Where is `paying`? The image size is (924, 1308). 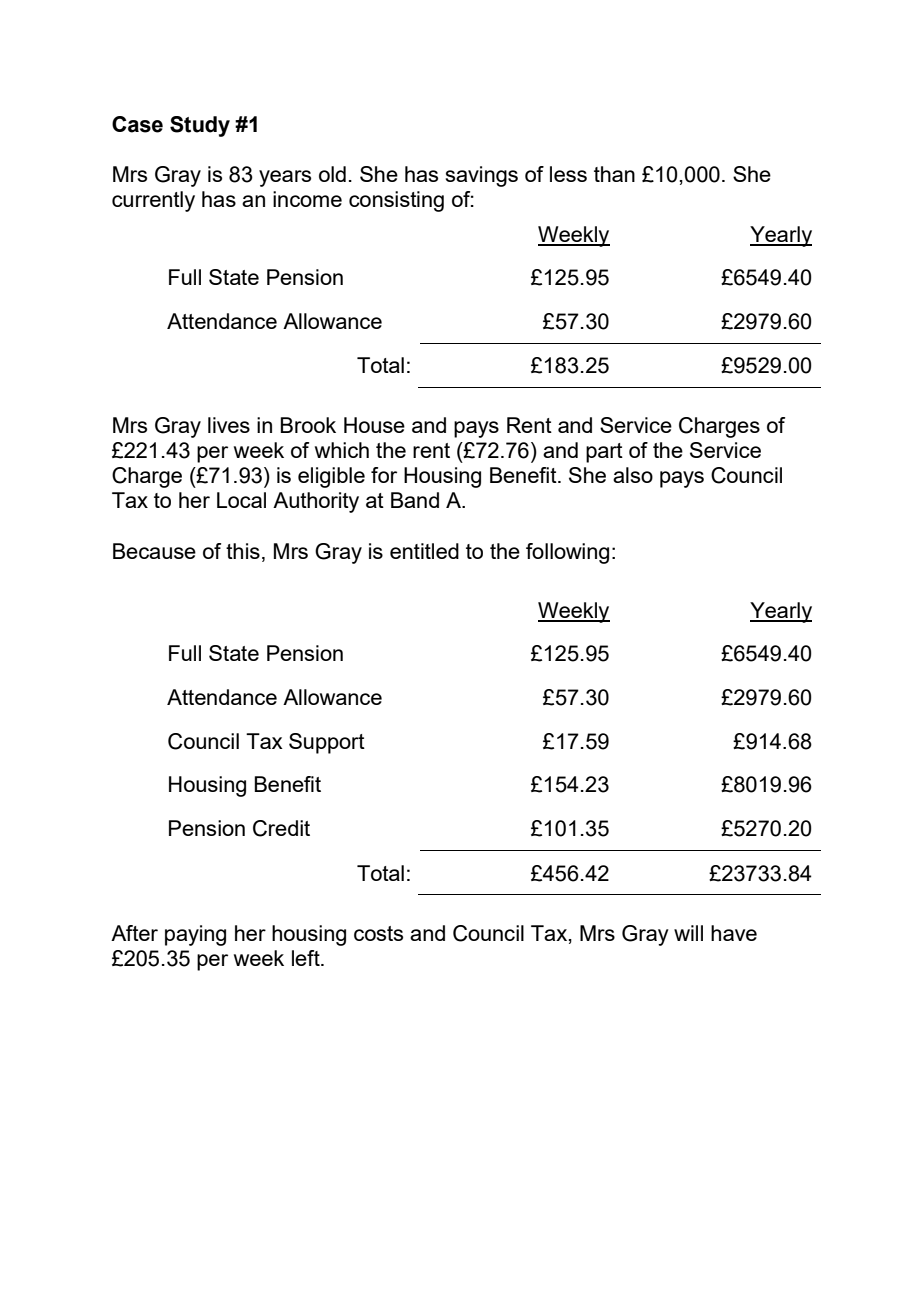
paying is located at coordinates (195, 935).
